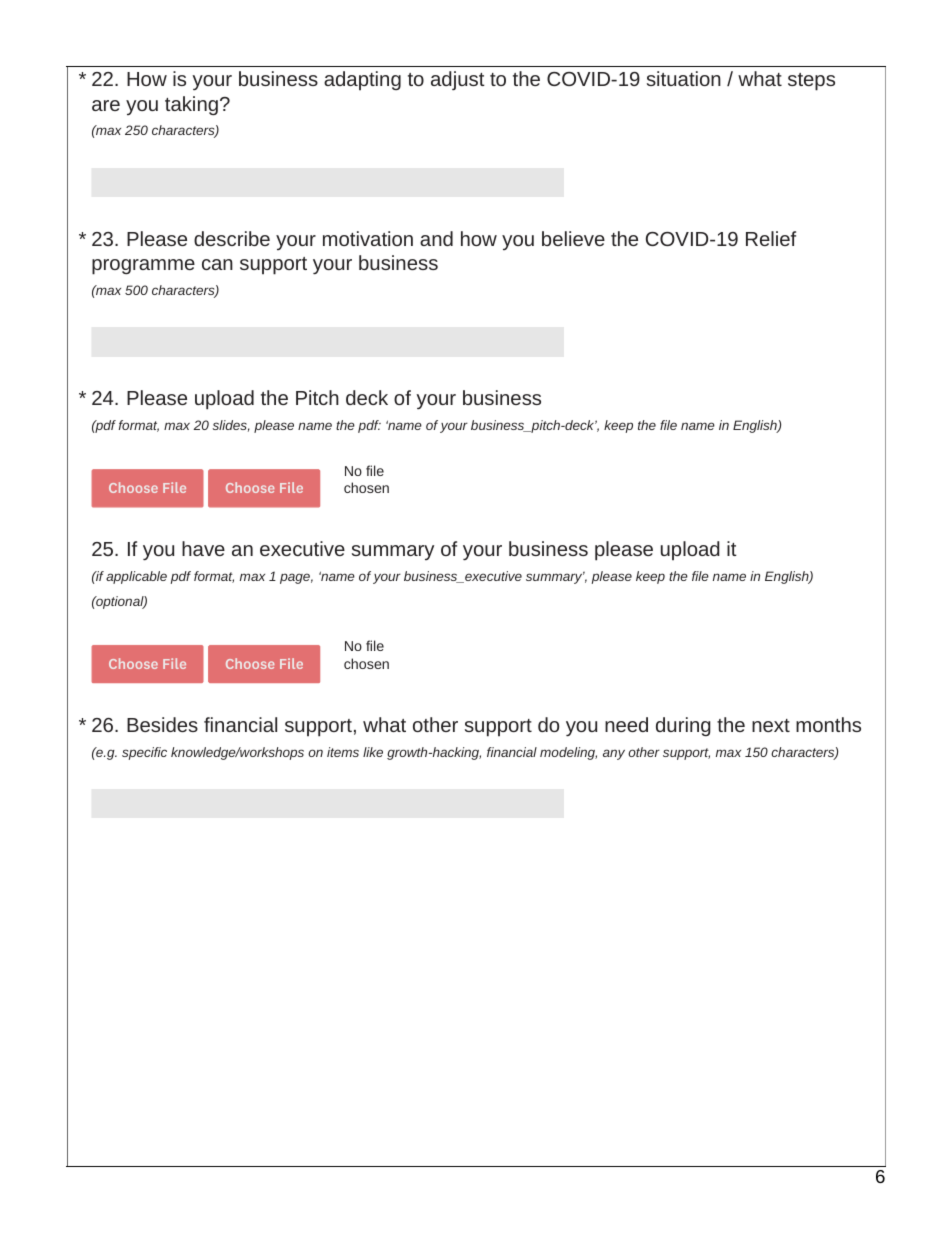 The image size is (952, 1233). I want to click on have, so click(203, 548).
